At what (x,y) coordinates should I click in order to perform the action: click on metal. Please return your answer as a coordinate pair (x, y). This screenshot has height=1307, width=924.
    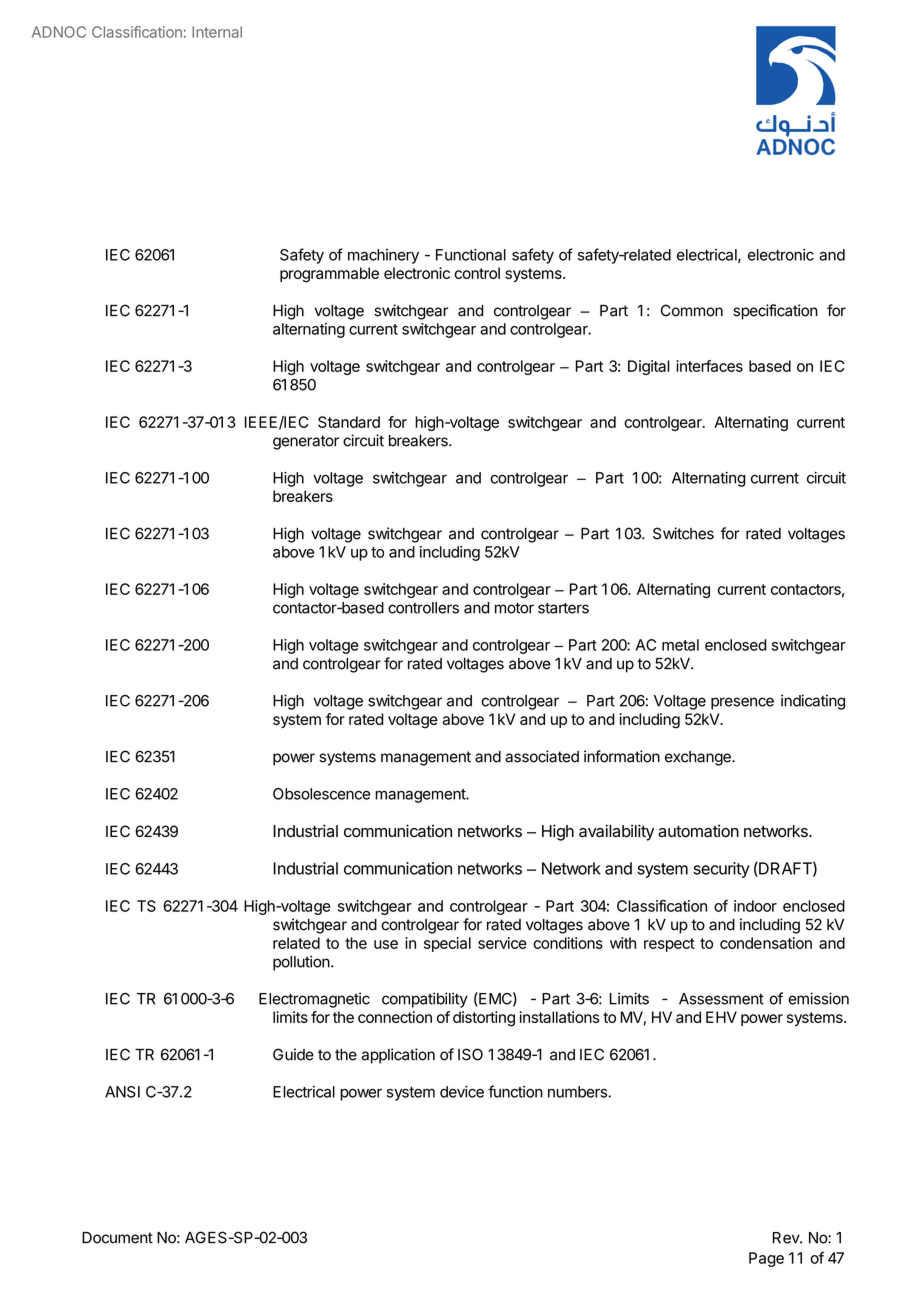
    Looking at the image, I should click on (680, 645).
